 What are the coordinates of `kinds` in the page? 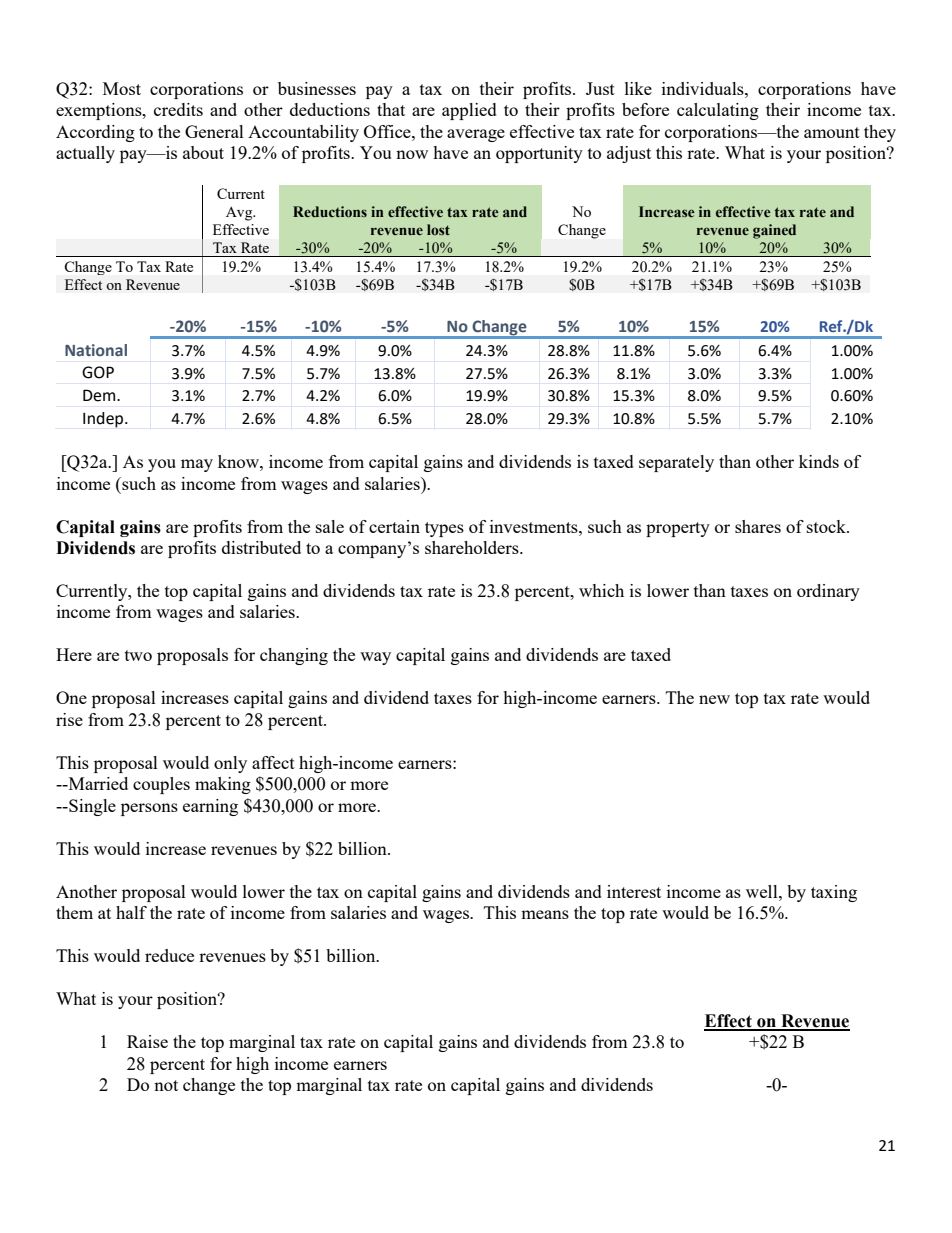 It's located at (819, 461).
